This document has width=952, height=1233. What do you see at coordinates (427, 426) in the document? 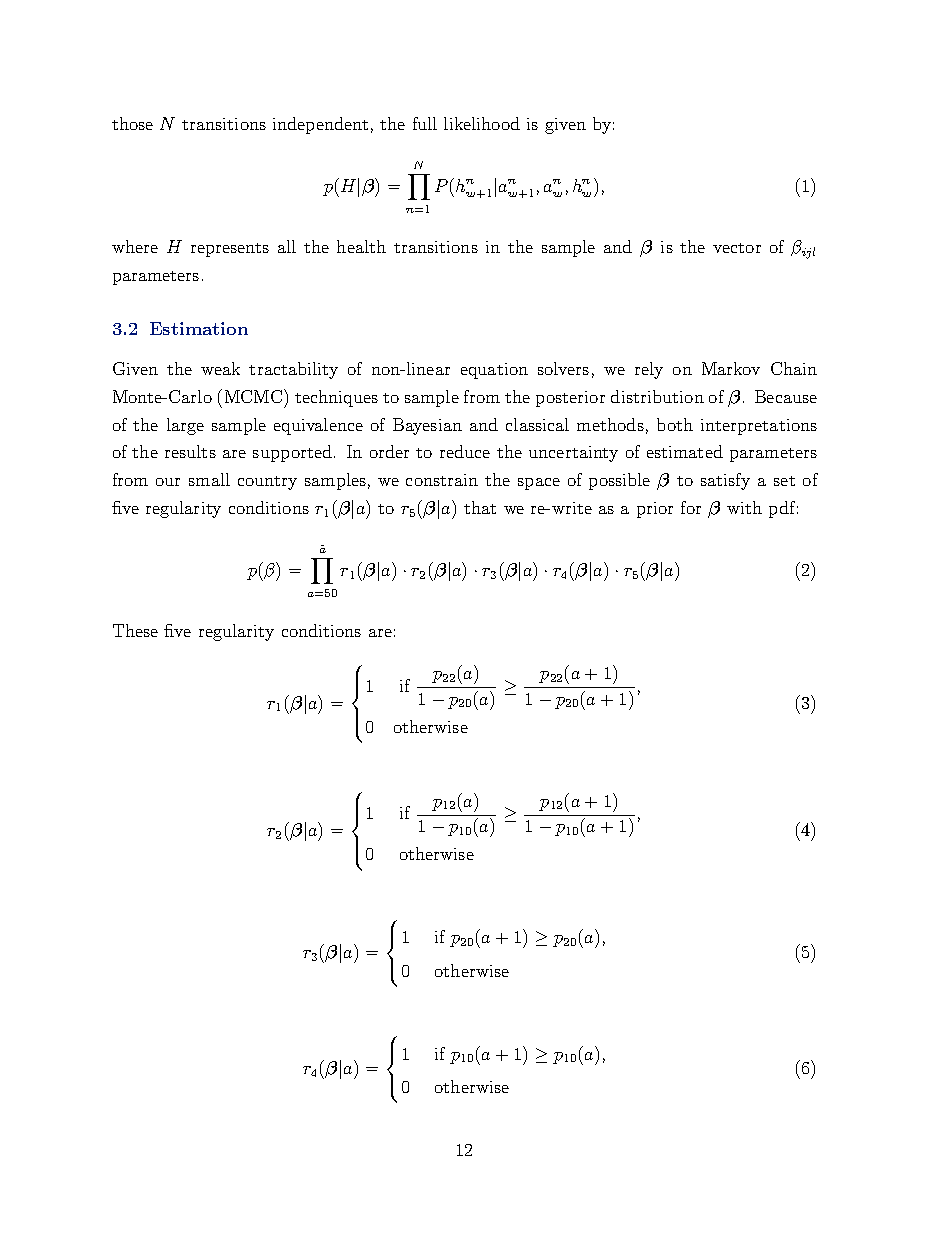
I see `Bayesian` at bounding box center [427, 426].
